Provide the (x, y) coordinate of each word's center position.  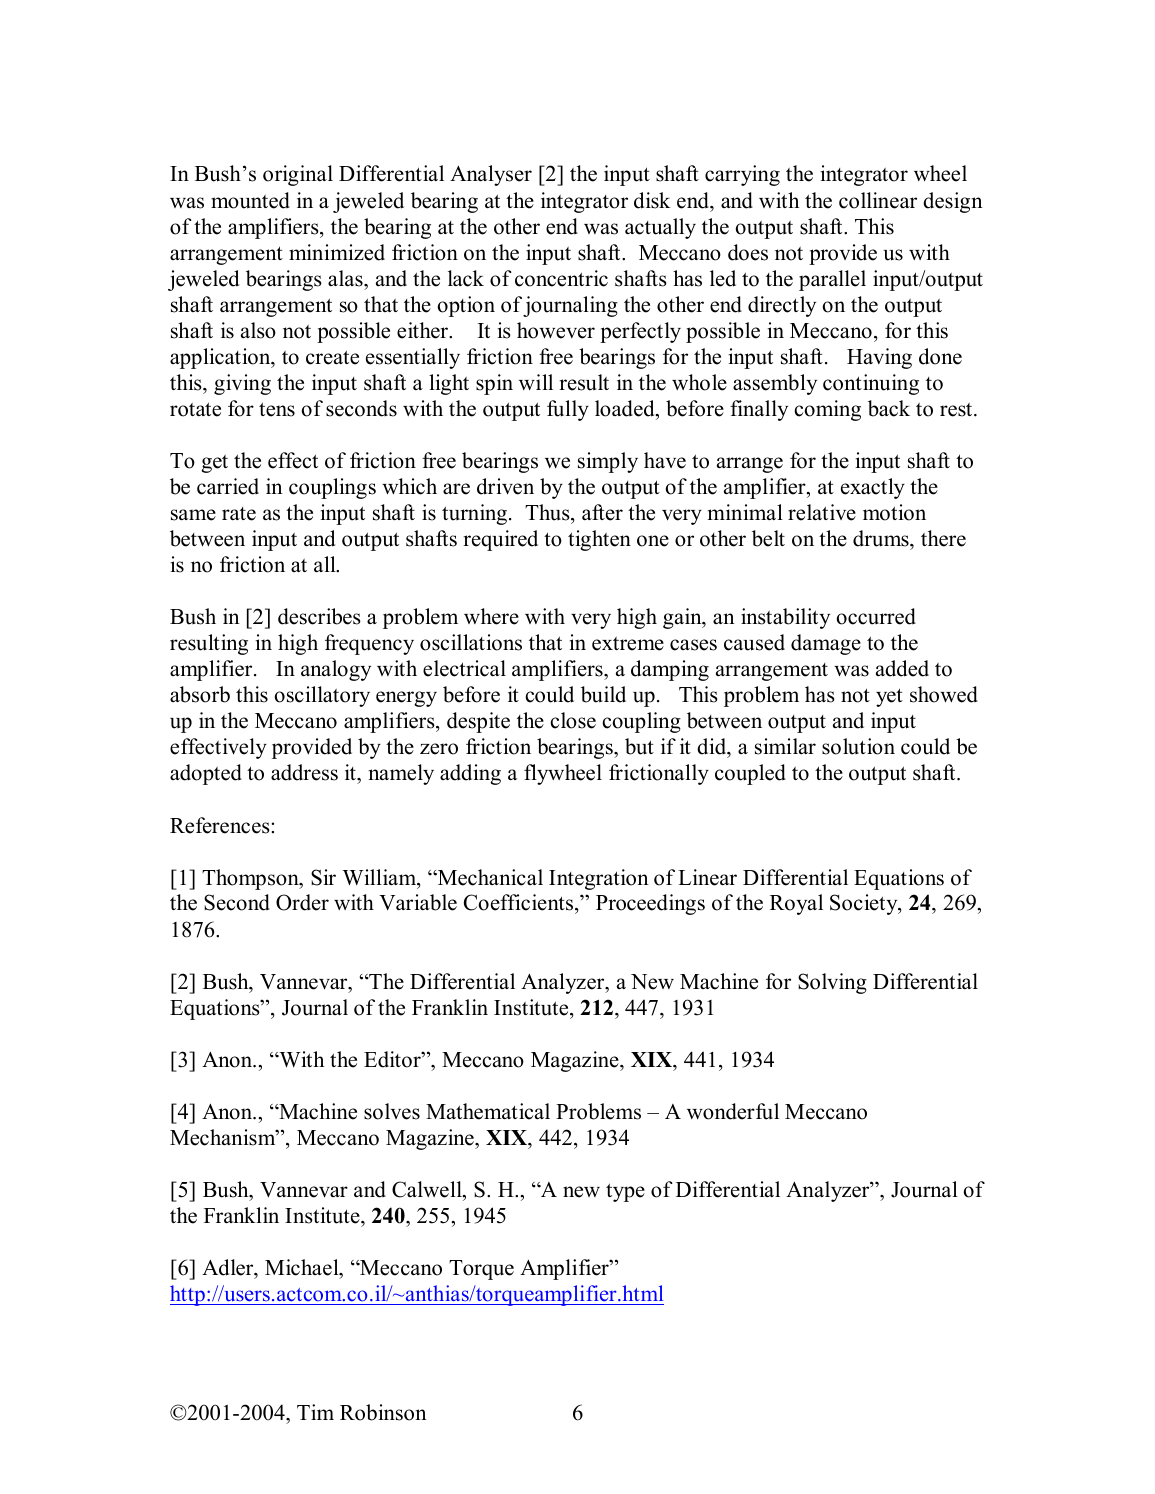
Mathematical (488, 1111)
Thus (548, 512)
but (639, 746)
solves (392, 1111)
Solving (832, 983)
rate (239, 514)
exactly (873, 488)
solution (858, 746)
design (953, 202)
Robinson (383, 1412)
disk (652, 200)
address (304, 772)
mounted (250, 200)
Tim (315, 1412)
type (625, 1192)
